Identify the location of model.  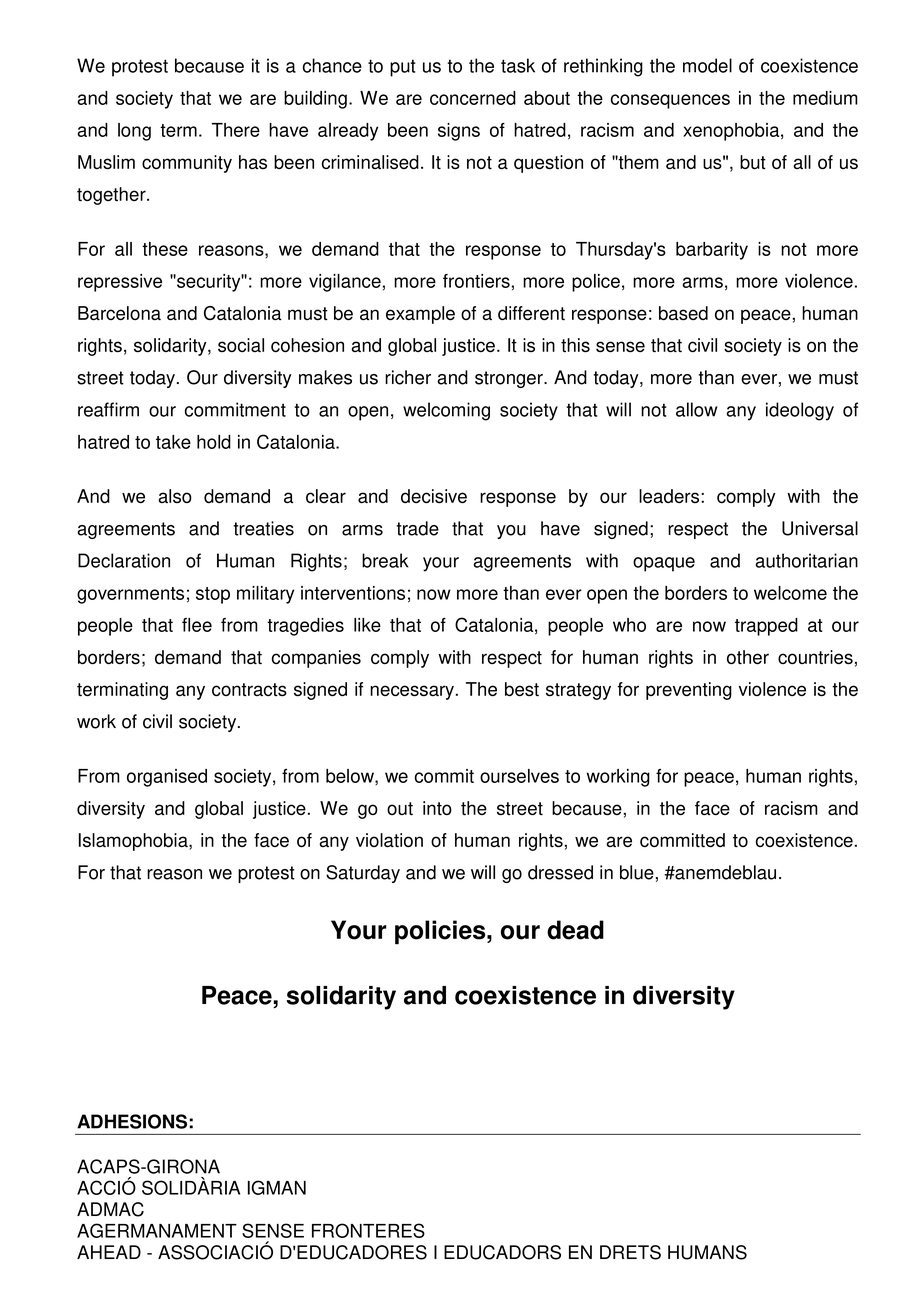
(707, 65).
